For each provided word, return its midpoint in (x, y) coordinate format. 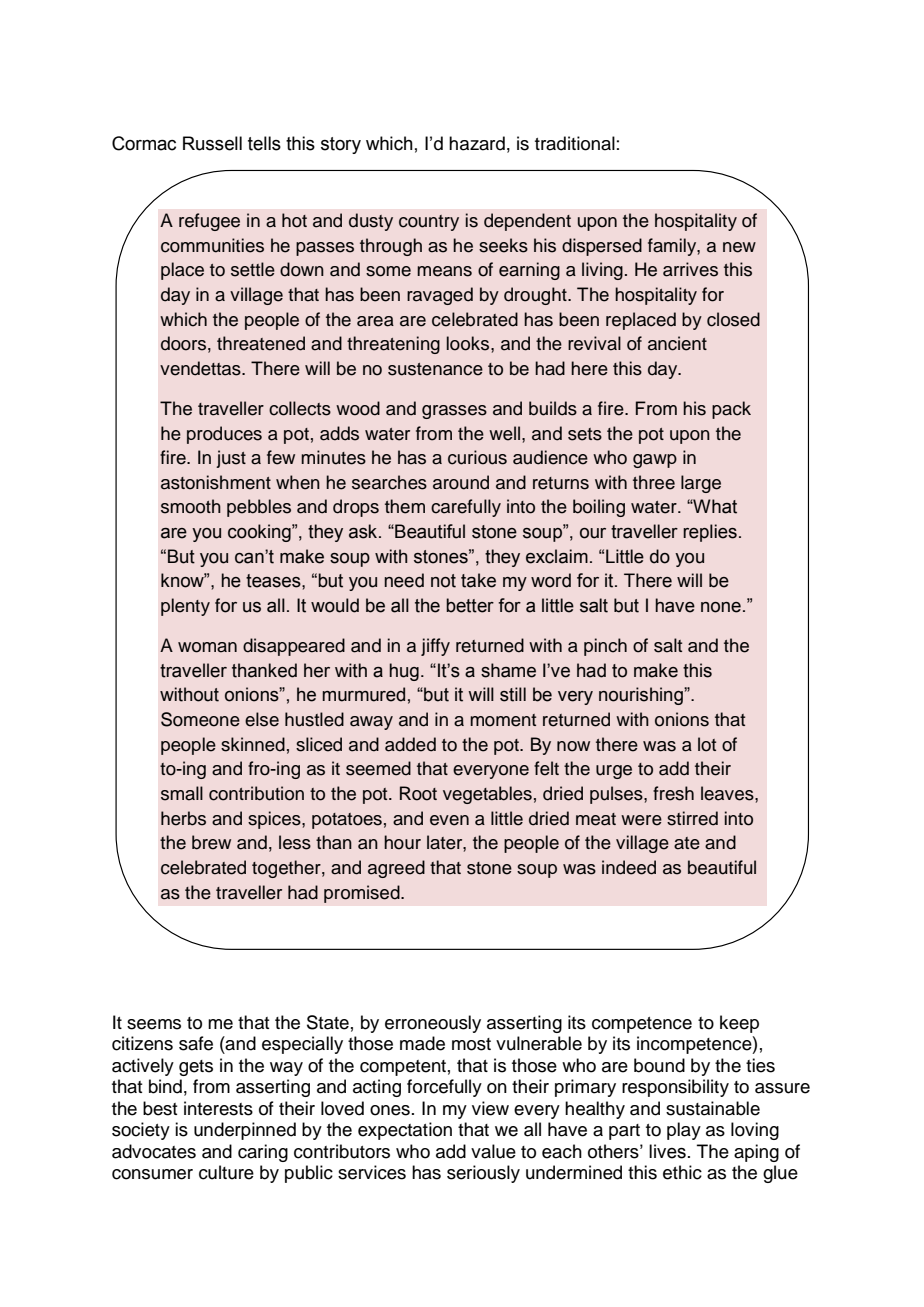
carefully (466, 508)
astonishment (216, 482)
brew (211, 842)
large (701, 484)
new (739, 247)
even (449, 820)
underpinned (245, 1131)
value (493, 1151)
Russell (212, 143)
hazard (477, 143)
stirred (692, 818)
